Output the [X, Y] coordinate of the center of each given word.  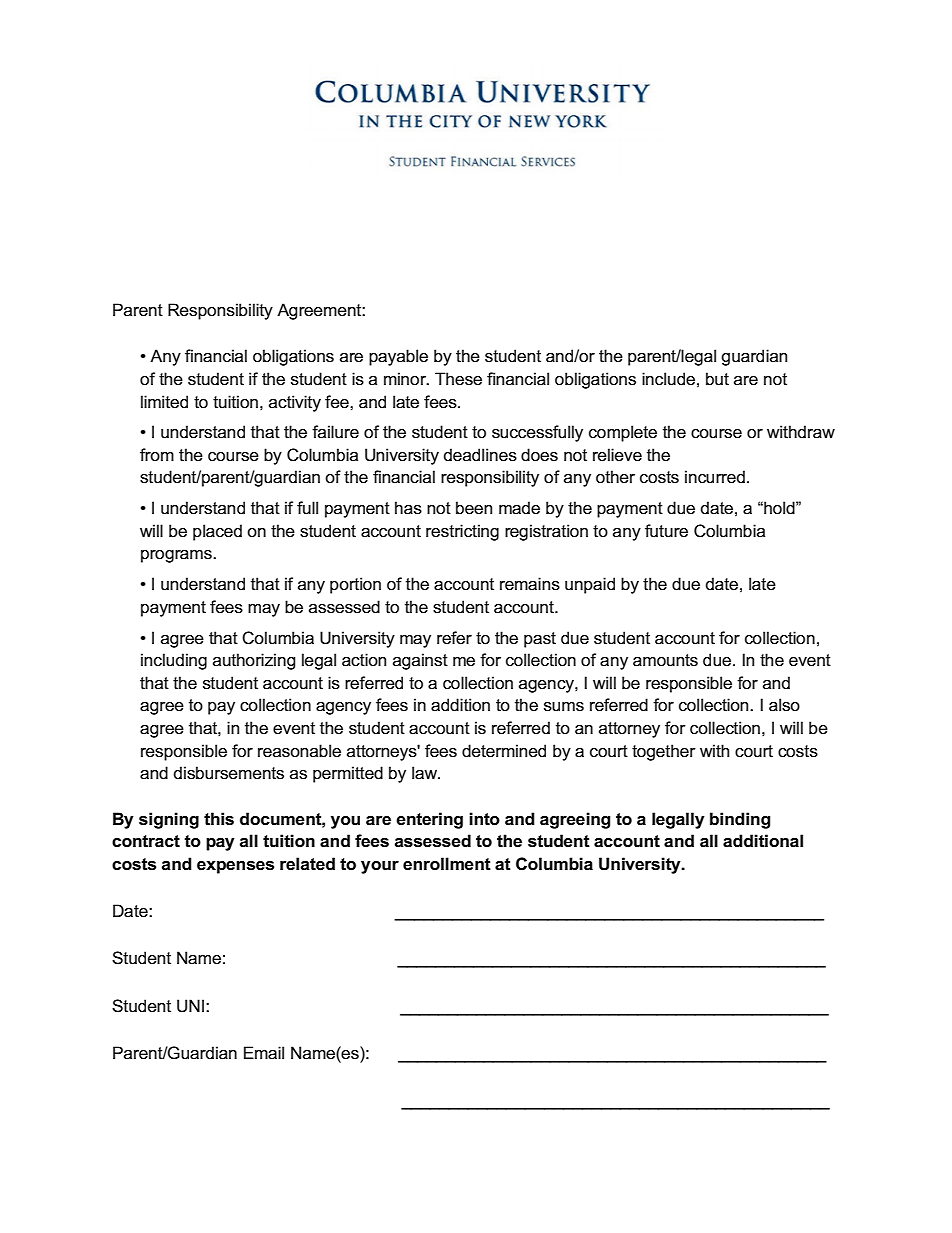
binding [740, 820]
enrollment [447, 864]
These [458, 379]
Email [264, 1053]
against [420, 661]
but [717, 379]
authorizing [254, 661]
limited [164, 401]
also [784, 705]
